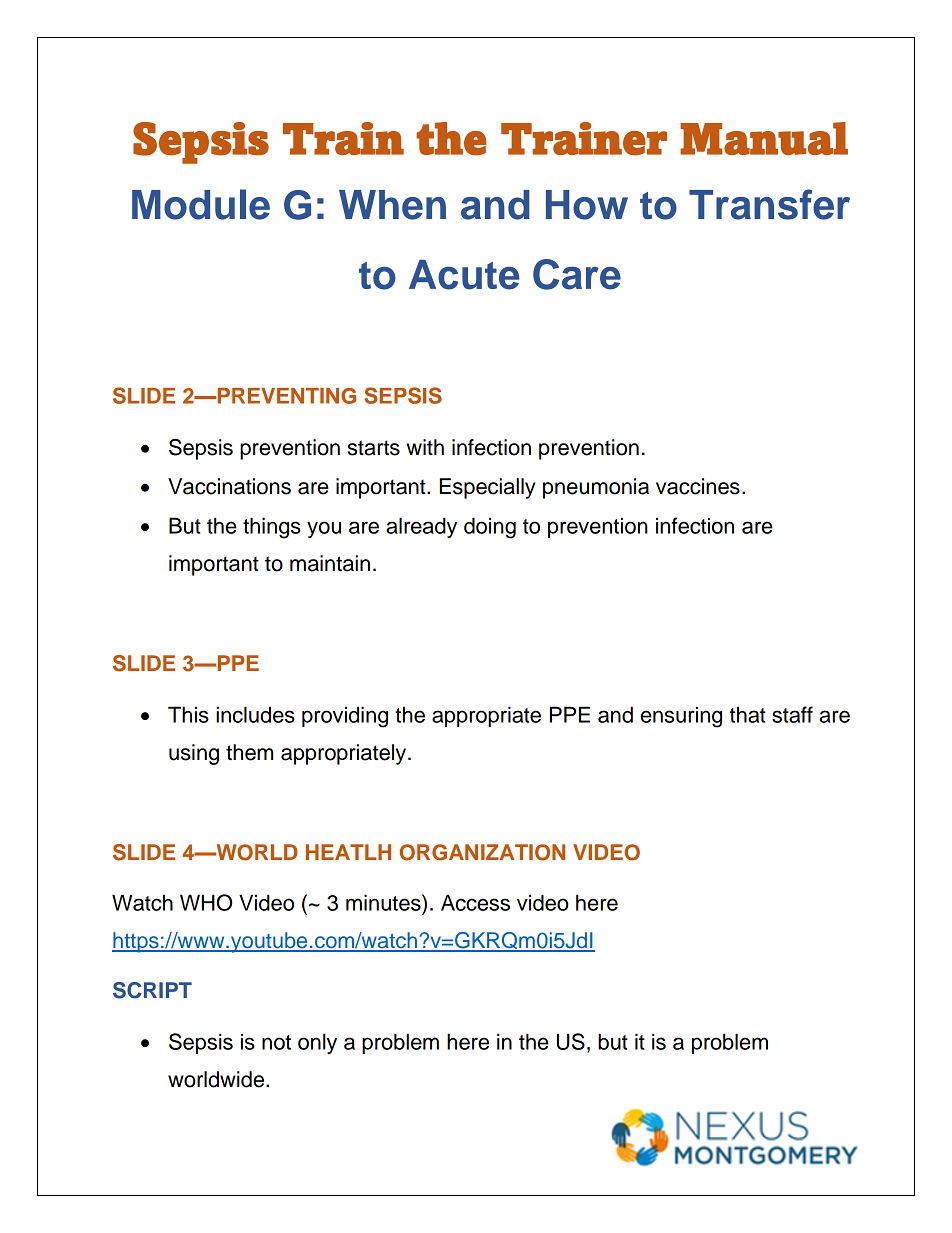 The width and height of the screenshot is (952, 1233). Describe the element at coordinates (201, 204) in the screenshot. I see `Module` at that location.
